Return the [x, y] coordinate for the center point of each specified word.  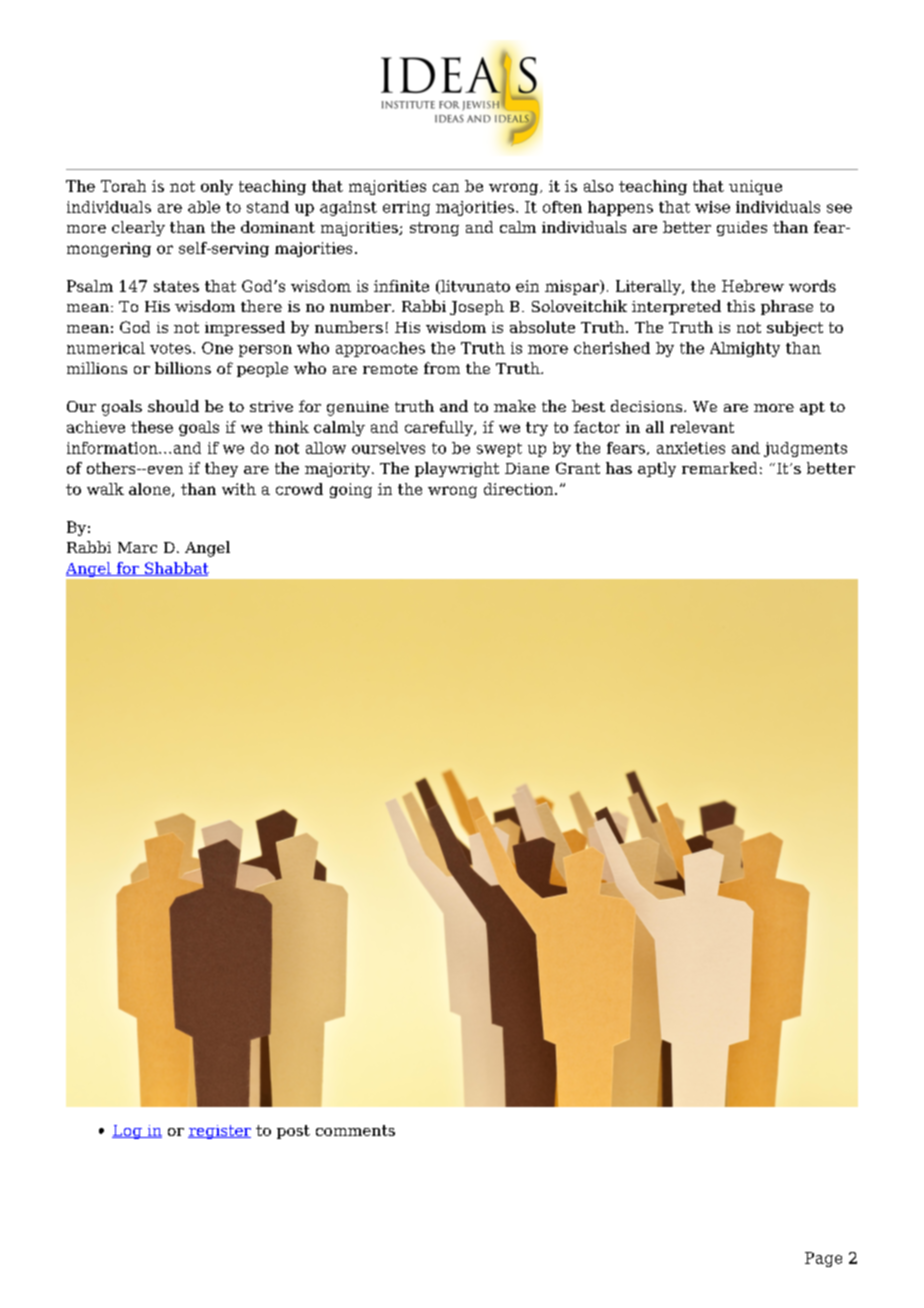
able [204, 207]
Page [823, 1259]
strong [434, 229]
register [219, 1132]
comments [355, 1130]
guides [742, 228]
